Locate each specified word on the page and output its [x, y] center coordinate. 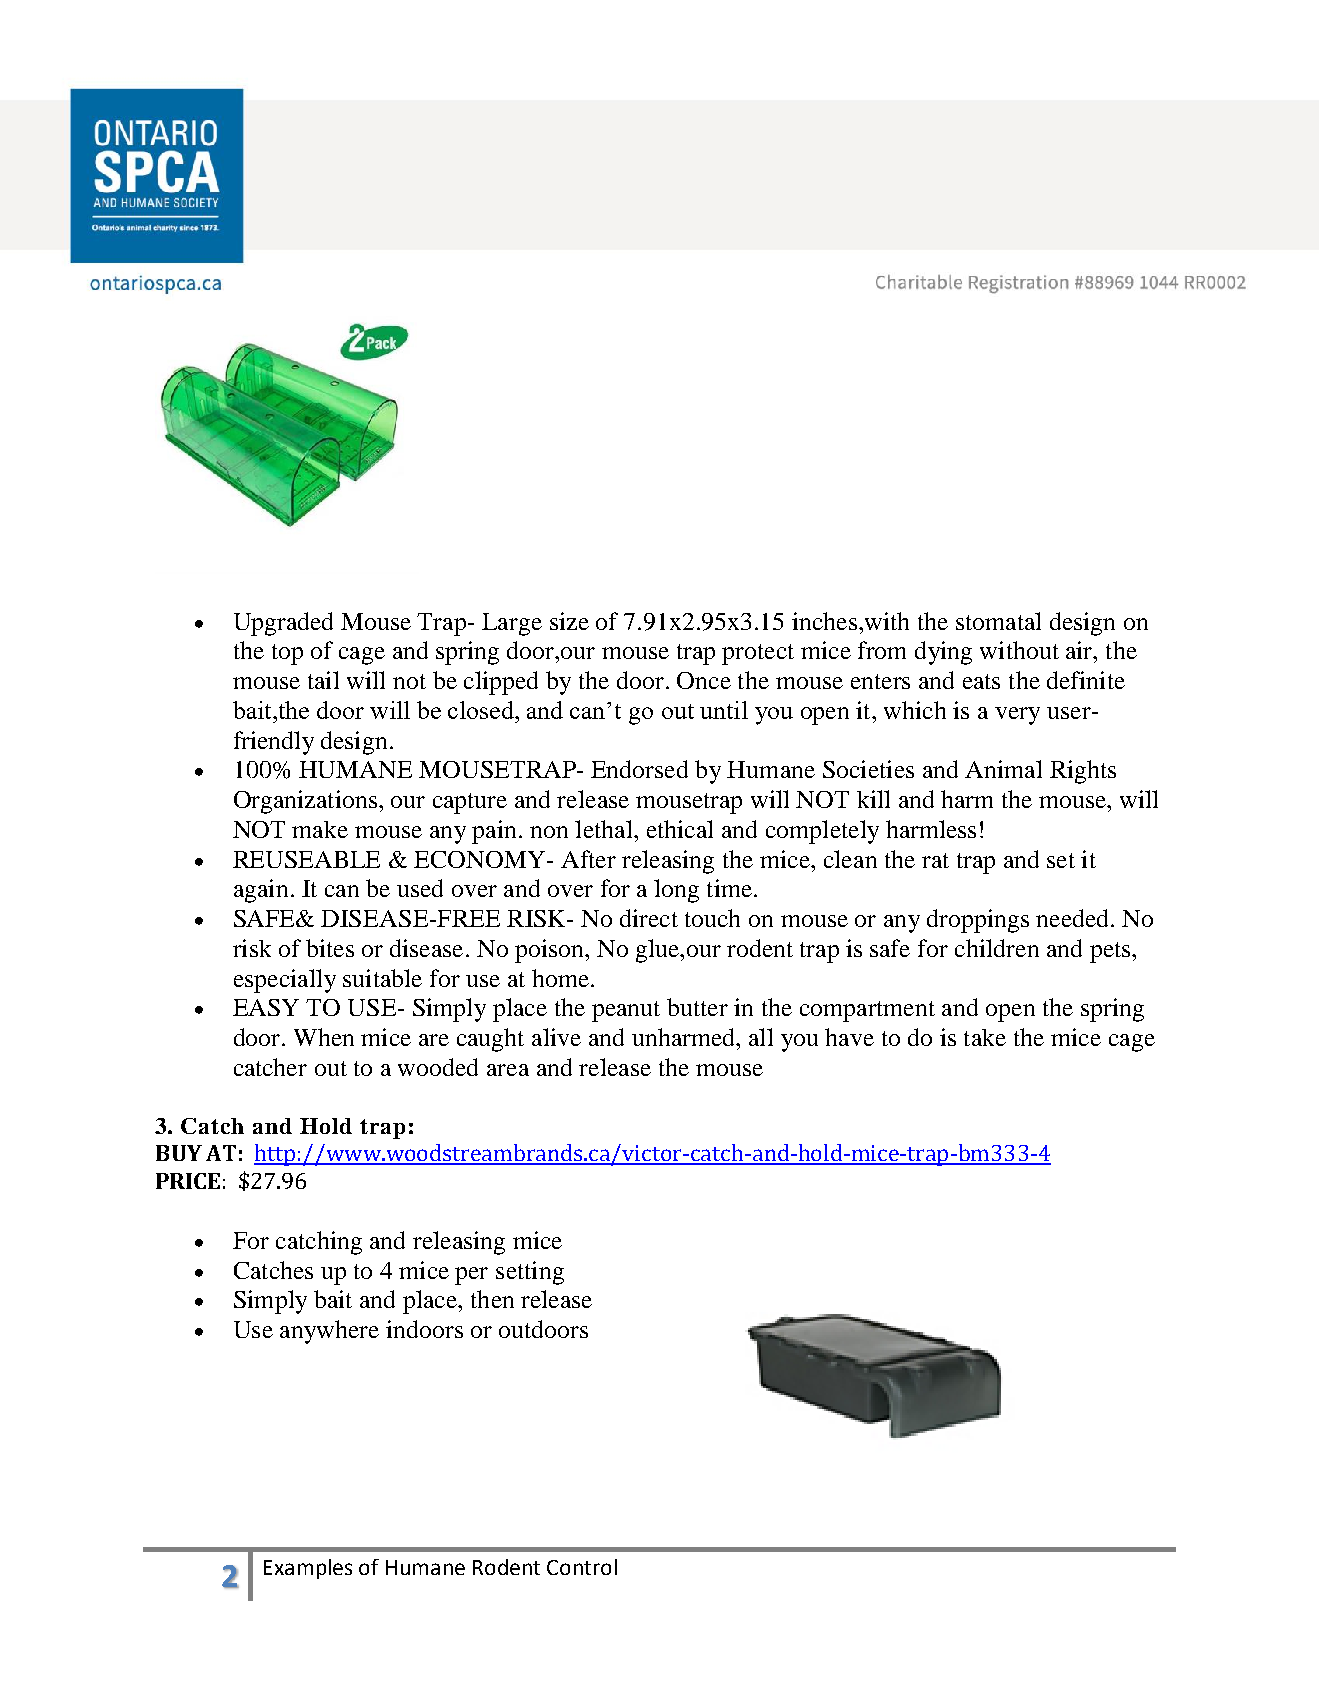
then [492, 1299]
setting [530, 1273]
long [676, 891]
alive [556, 1037]
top [287, 654]
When [324, 1037]
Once [704, 680]
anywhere [329, 1332]
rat [935, 860]
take [985, 1037]
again [261, 891]
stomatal [998, 621]
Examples [308, 1569]
